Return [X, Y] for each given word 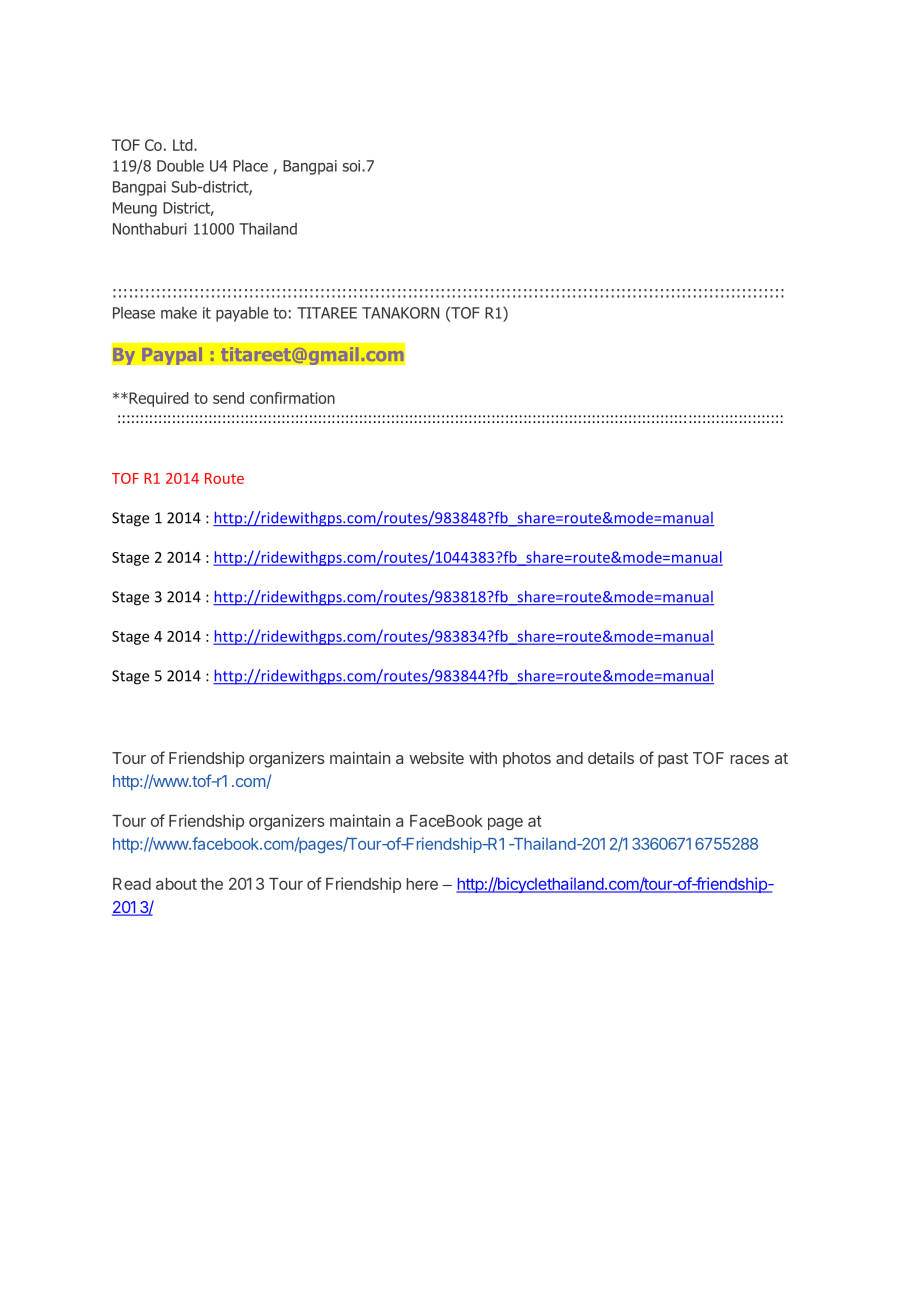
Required [158, 399]
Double [180, 165]
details [611, 758]
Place [250, 166]
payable [242, 314]
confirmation [292, 398]
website [436, 758]
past [673, 760]
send [228, 398]
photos [527, 760]
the [211, 884]
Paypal [172, 356]
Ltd [184, 145]
